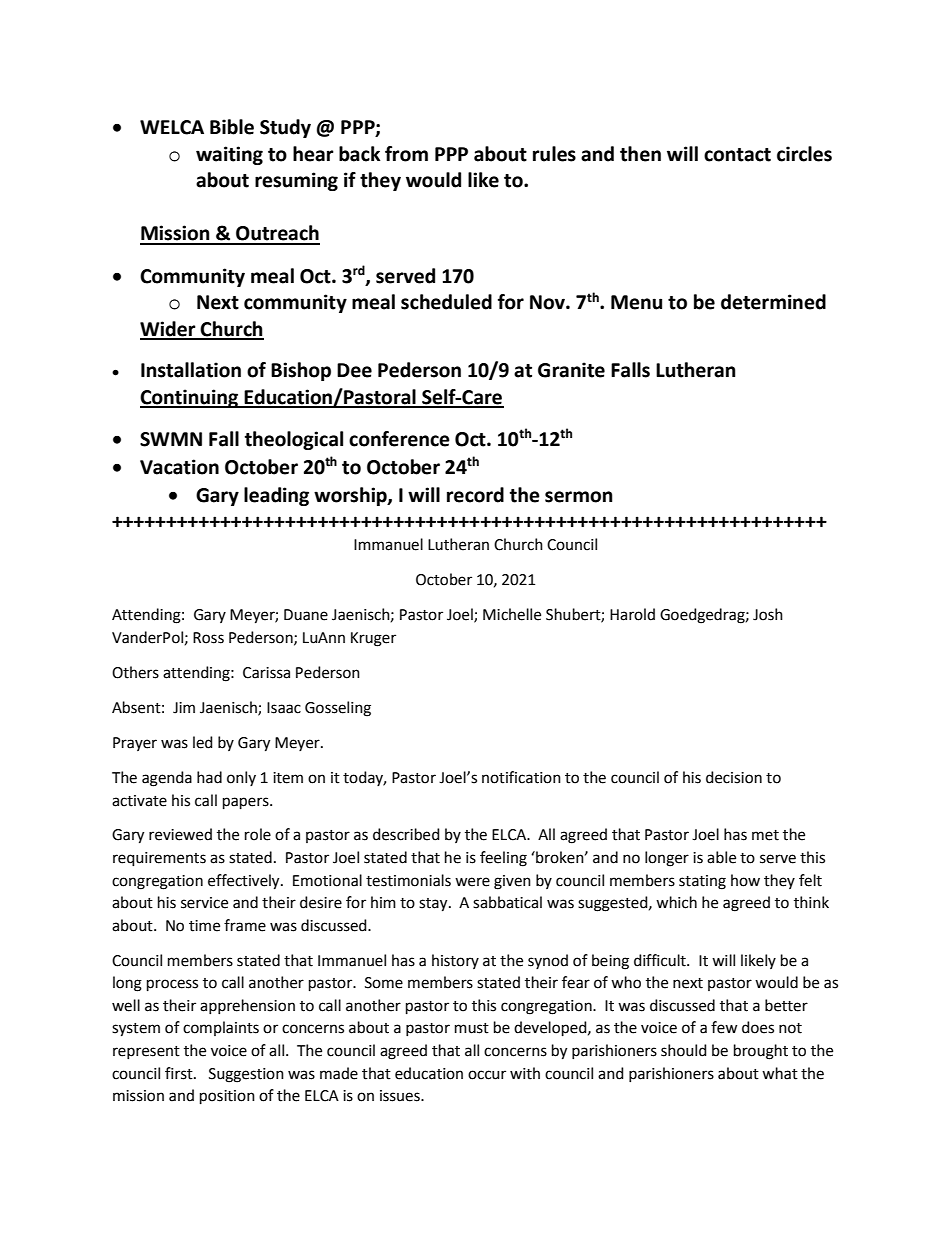 This screenshot has width=952, height=1233. I want to click on waiting, so click(229, 155).
